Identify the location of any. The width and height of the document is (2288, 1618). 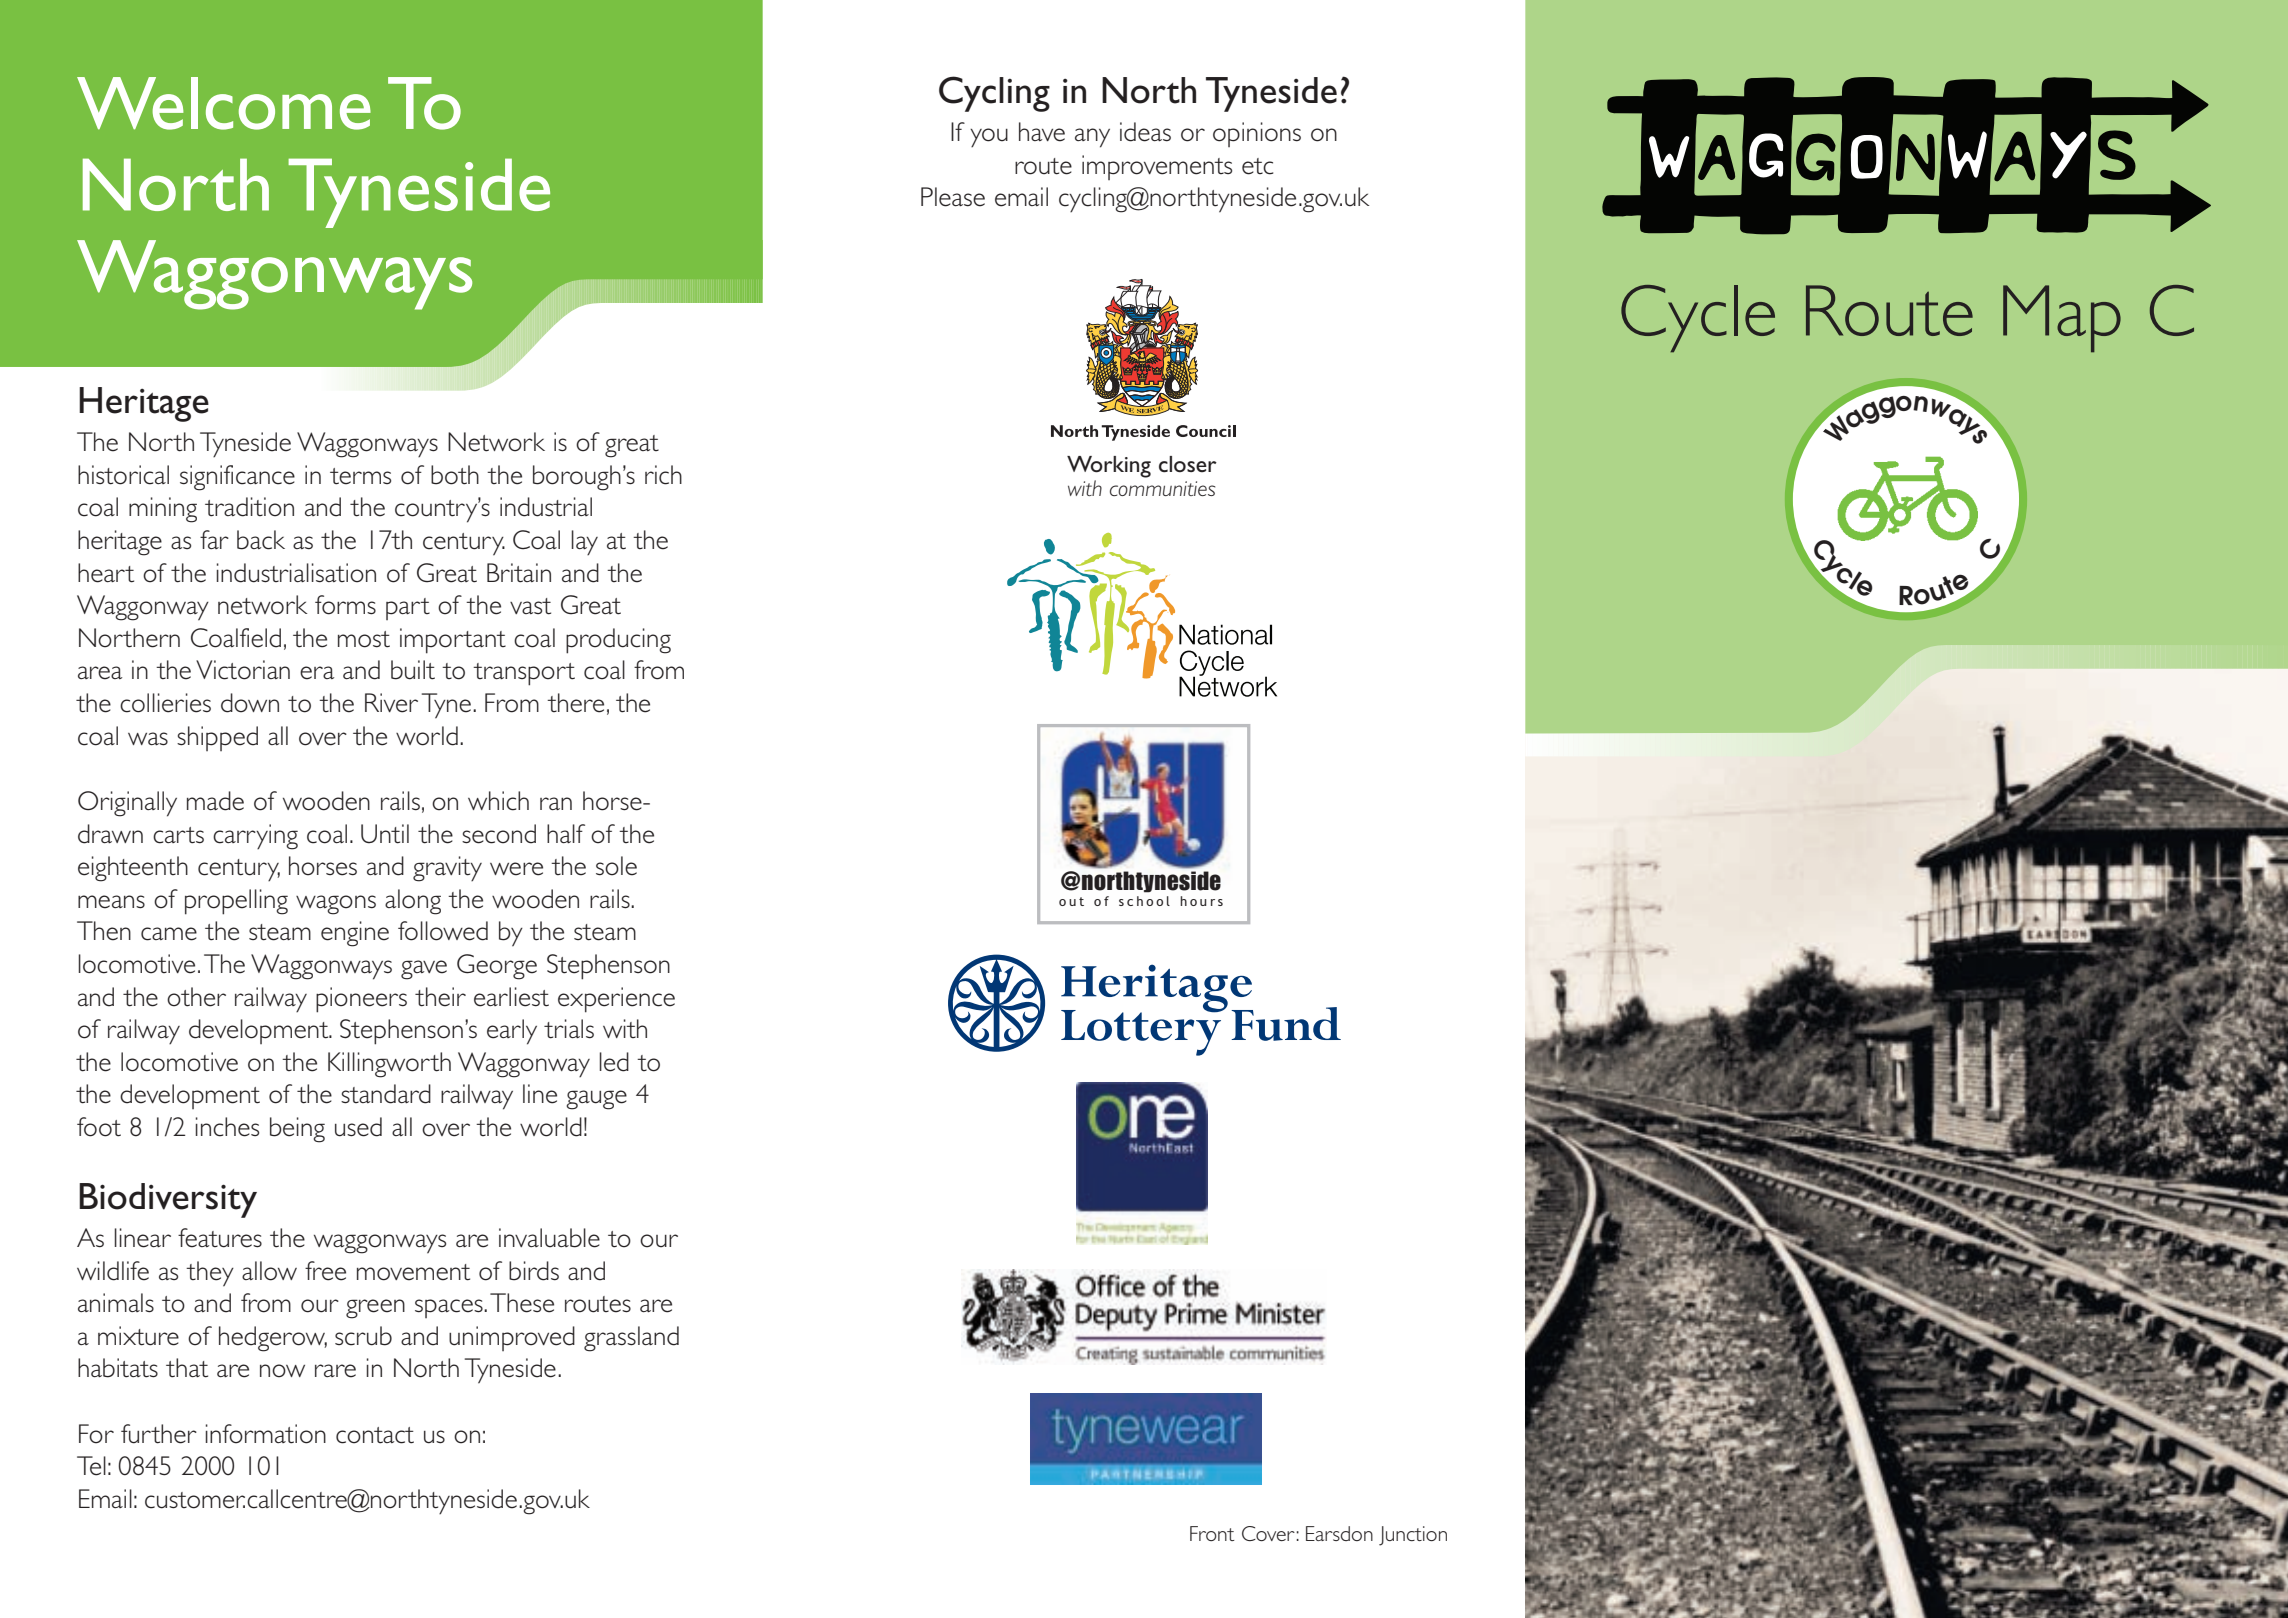
(1092, 138).
